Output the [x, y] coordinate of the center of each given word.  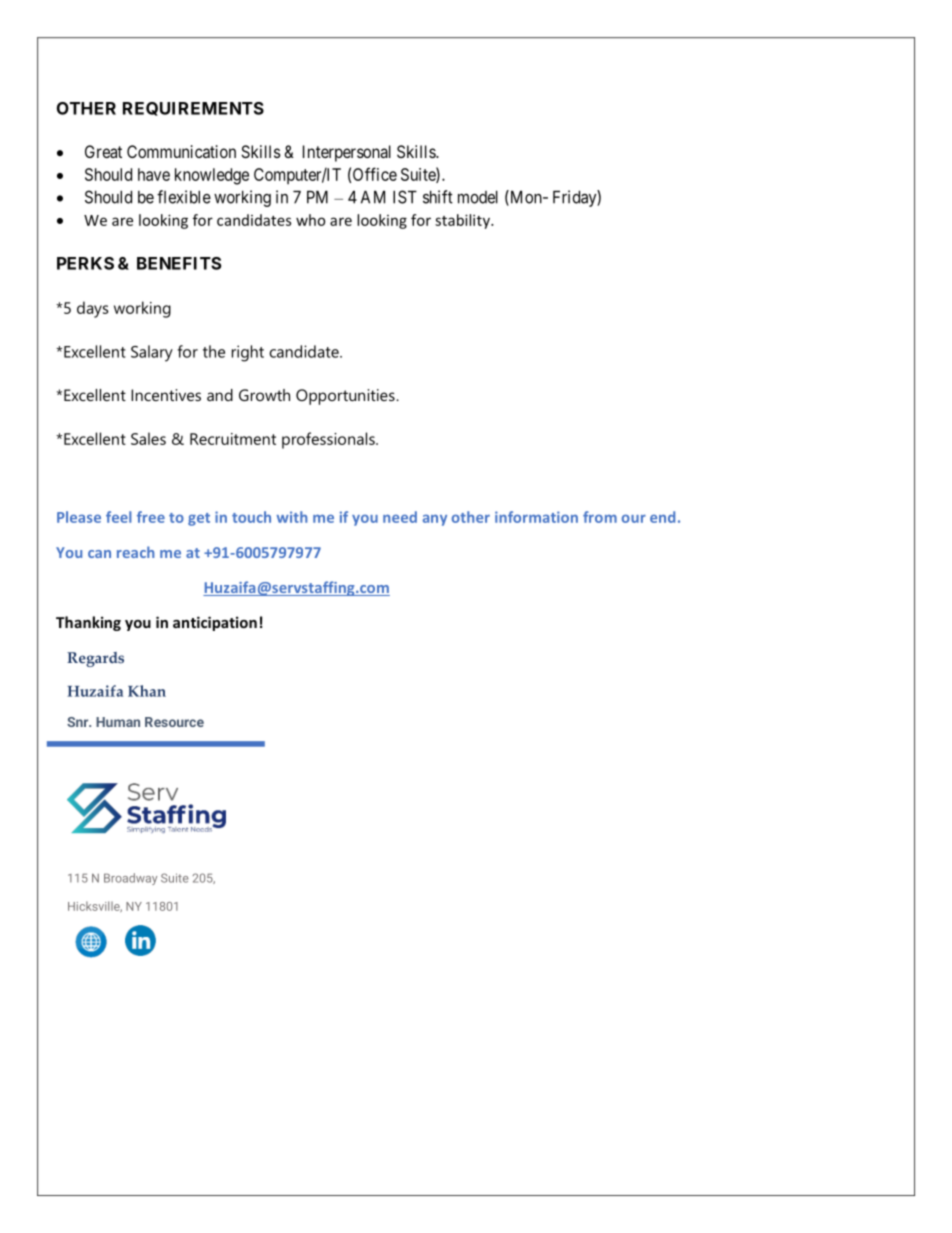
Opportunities [346, 397]
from [600, 517]
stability [463, 221]
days [93, 309]
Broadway [130, 879]
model [478, 197]
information [536, 517]
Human [118, 722]
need [400, 517]
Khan [147, 691]
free [151, 517]
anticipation [215, 623]
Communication [181, 151]
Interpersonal [347, 153]
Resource [174, 722]
